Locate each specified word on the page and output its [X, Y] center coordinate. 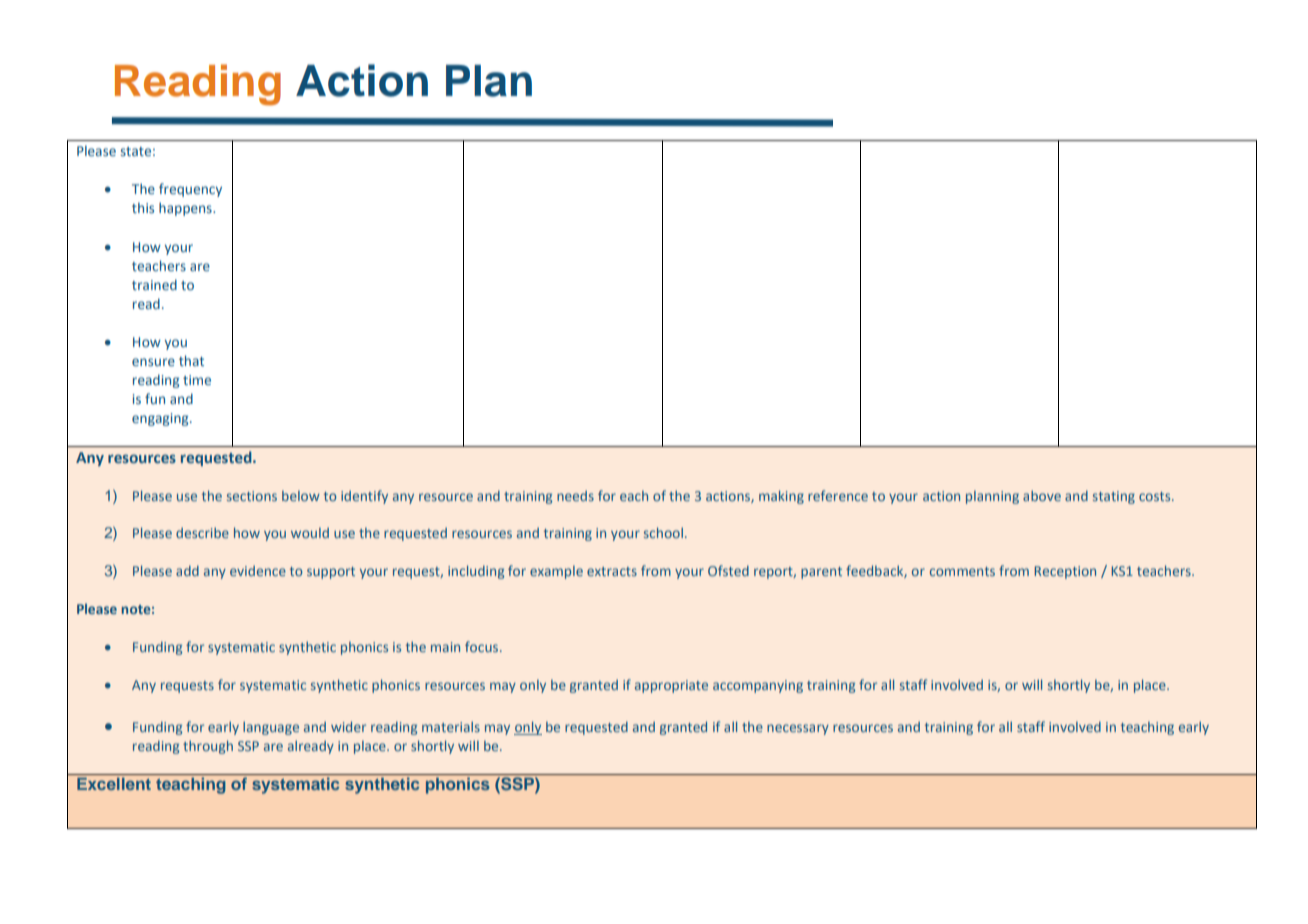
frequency [190, 190]
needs [575, 496]
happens [186, 209]
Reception [1065, 572]
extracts [612, 571]
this [143, 207]
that [191, 360]
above [1042, 495]
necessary [798, 729]
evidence [258, 571]
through [208, 747]
